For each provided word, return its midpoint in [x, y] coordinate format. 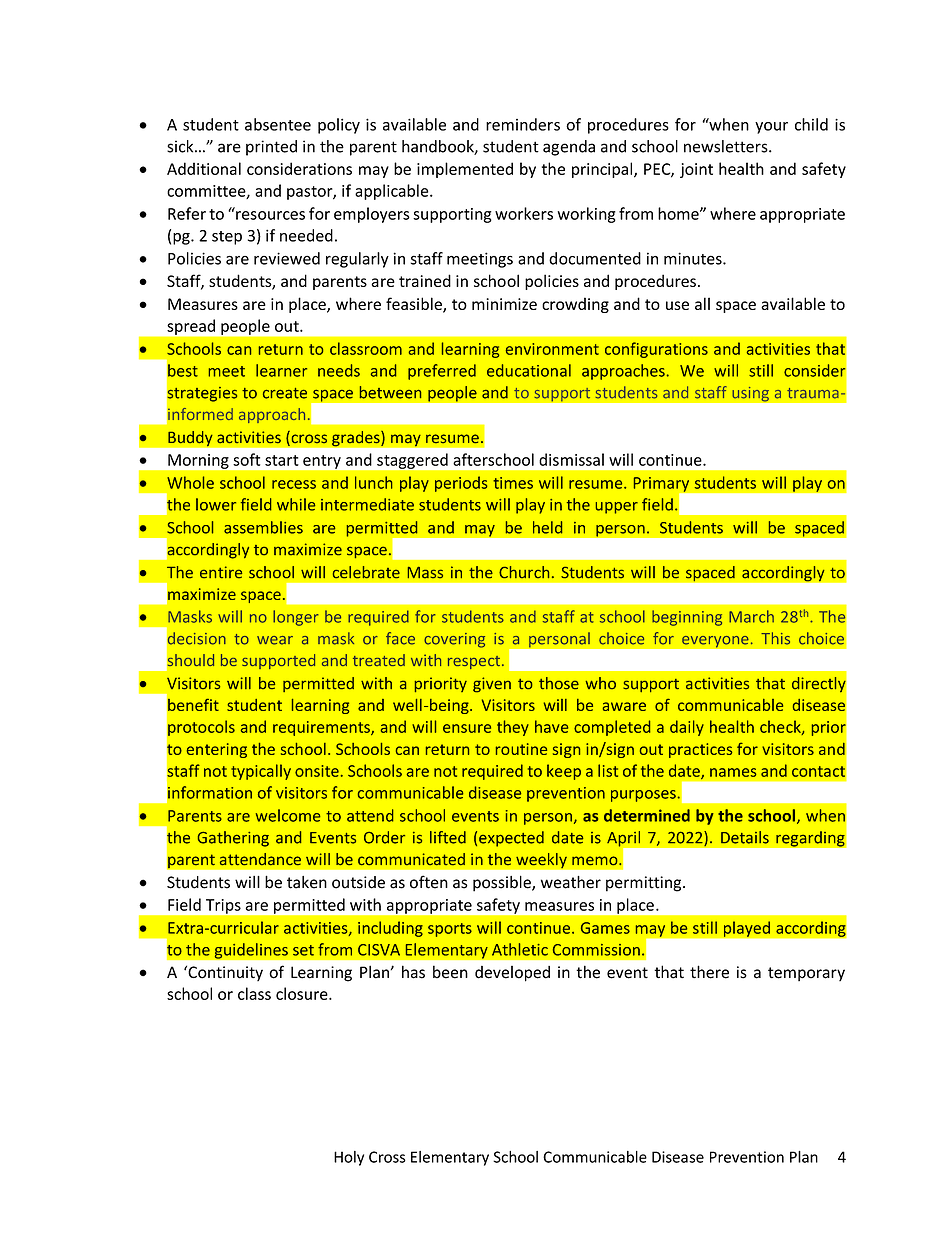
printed [271, 148]
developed [512, 974]
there [709, 972]
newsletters [727, 146]
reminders [523, 124]
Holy [349, 1158]
